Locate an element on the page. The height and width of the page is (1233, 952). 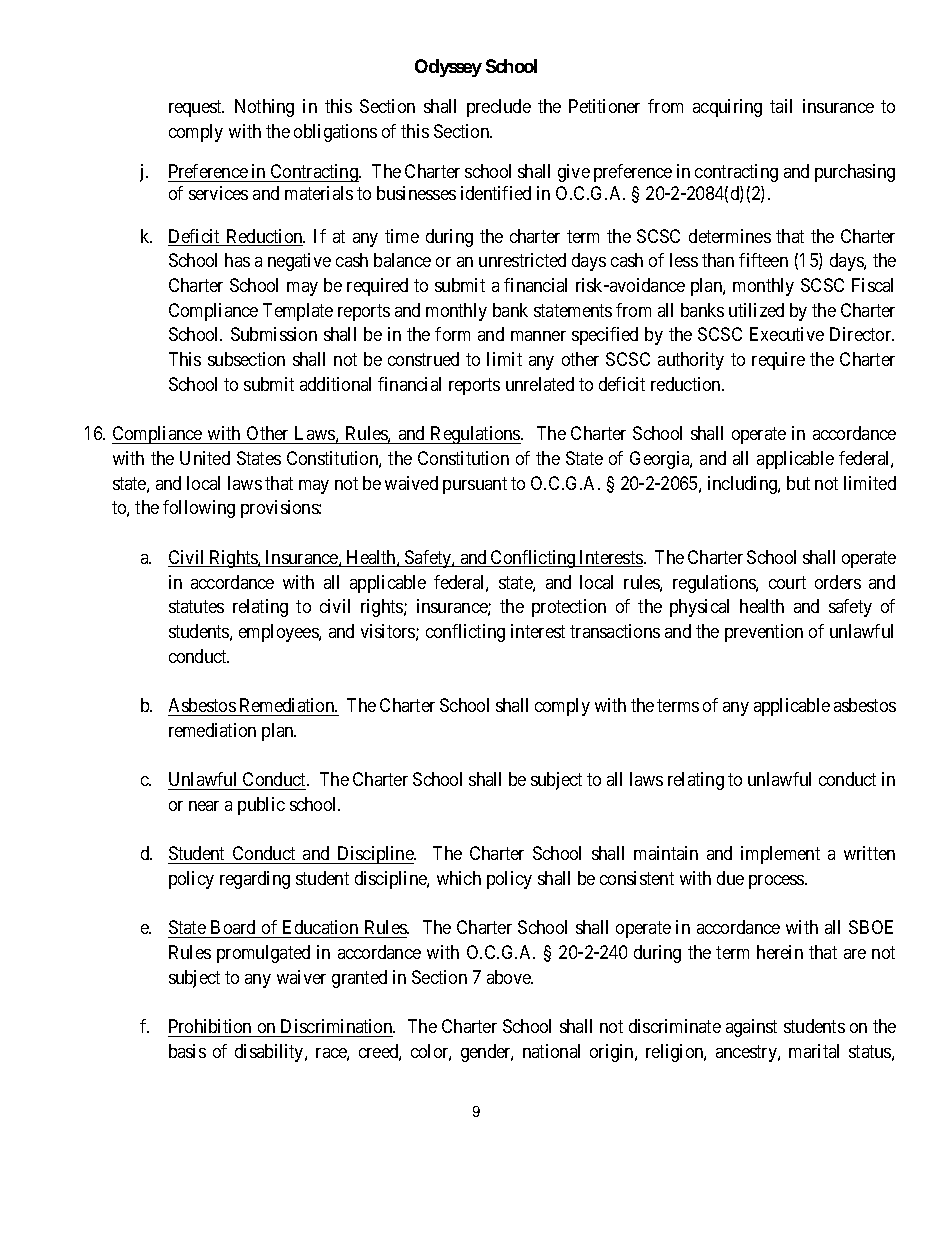
fifteen is located at coordinates (763, 260).
